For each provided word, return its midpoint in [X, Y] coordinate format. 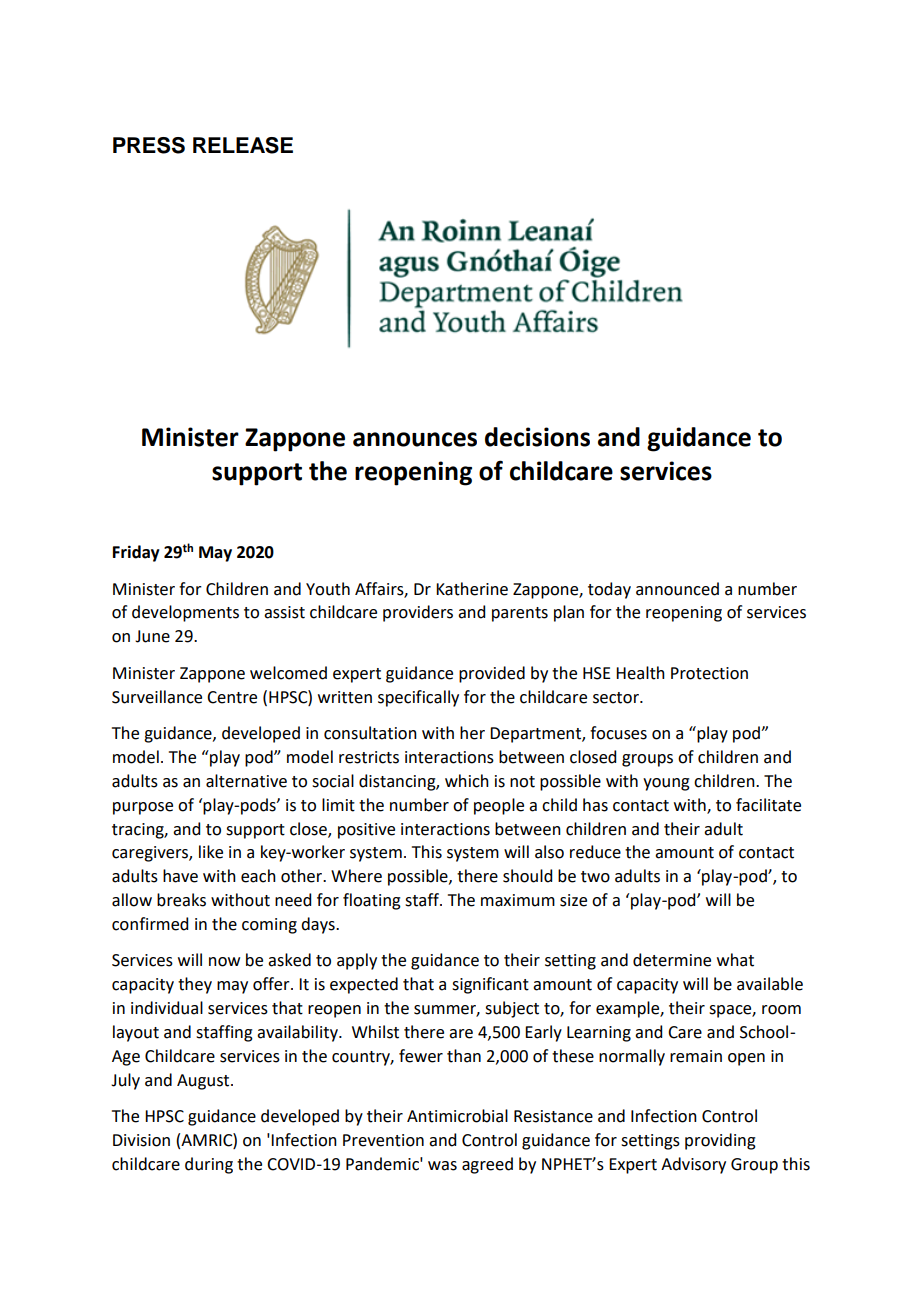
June [152, 636]
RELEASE [243, 145]
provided [492, 674]
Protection [709, 673]
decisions [537, 437]
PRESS [149, 145]
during [209, 1165]
